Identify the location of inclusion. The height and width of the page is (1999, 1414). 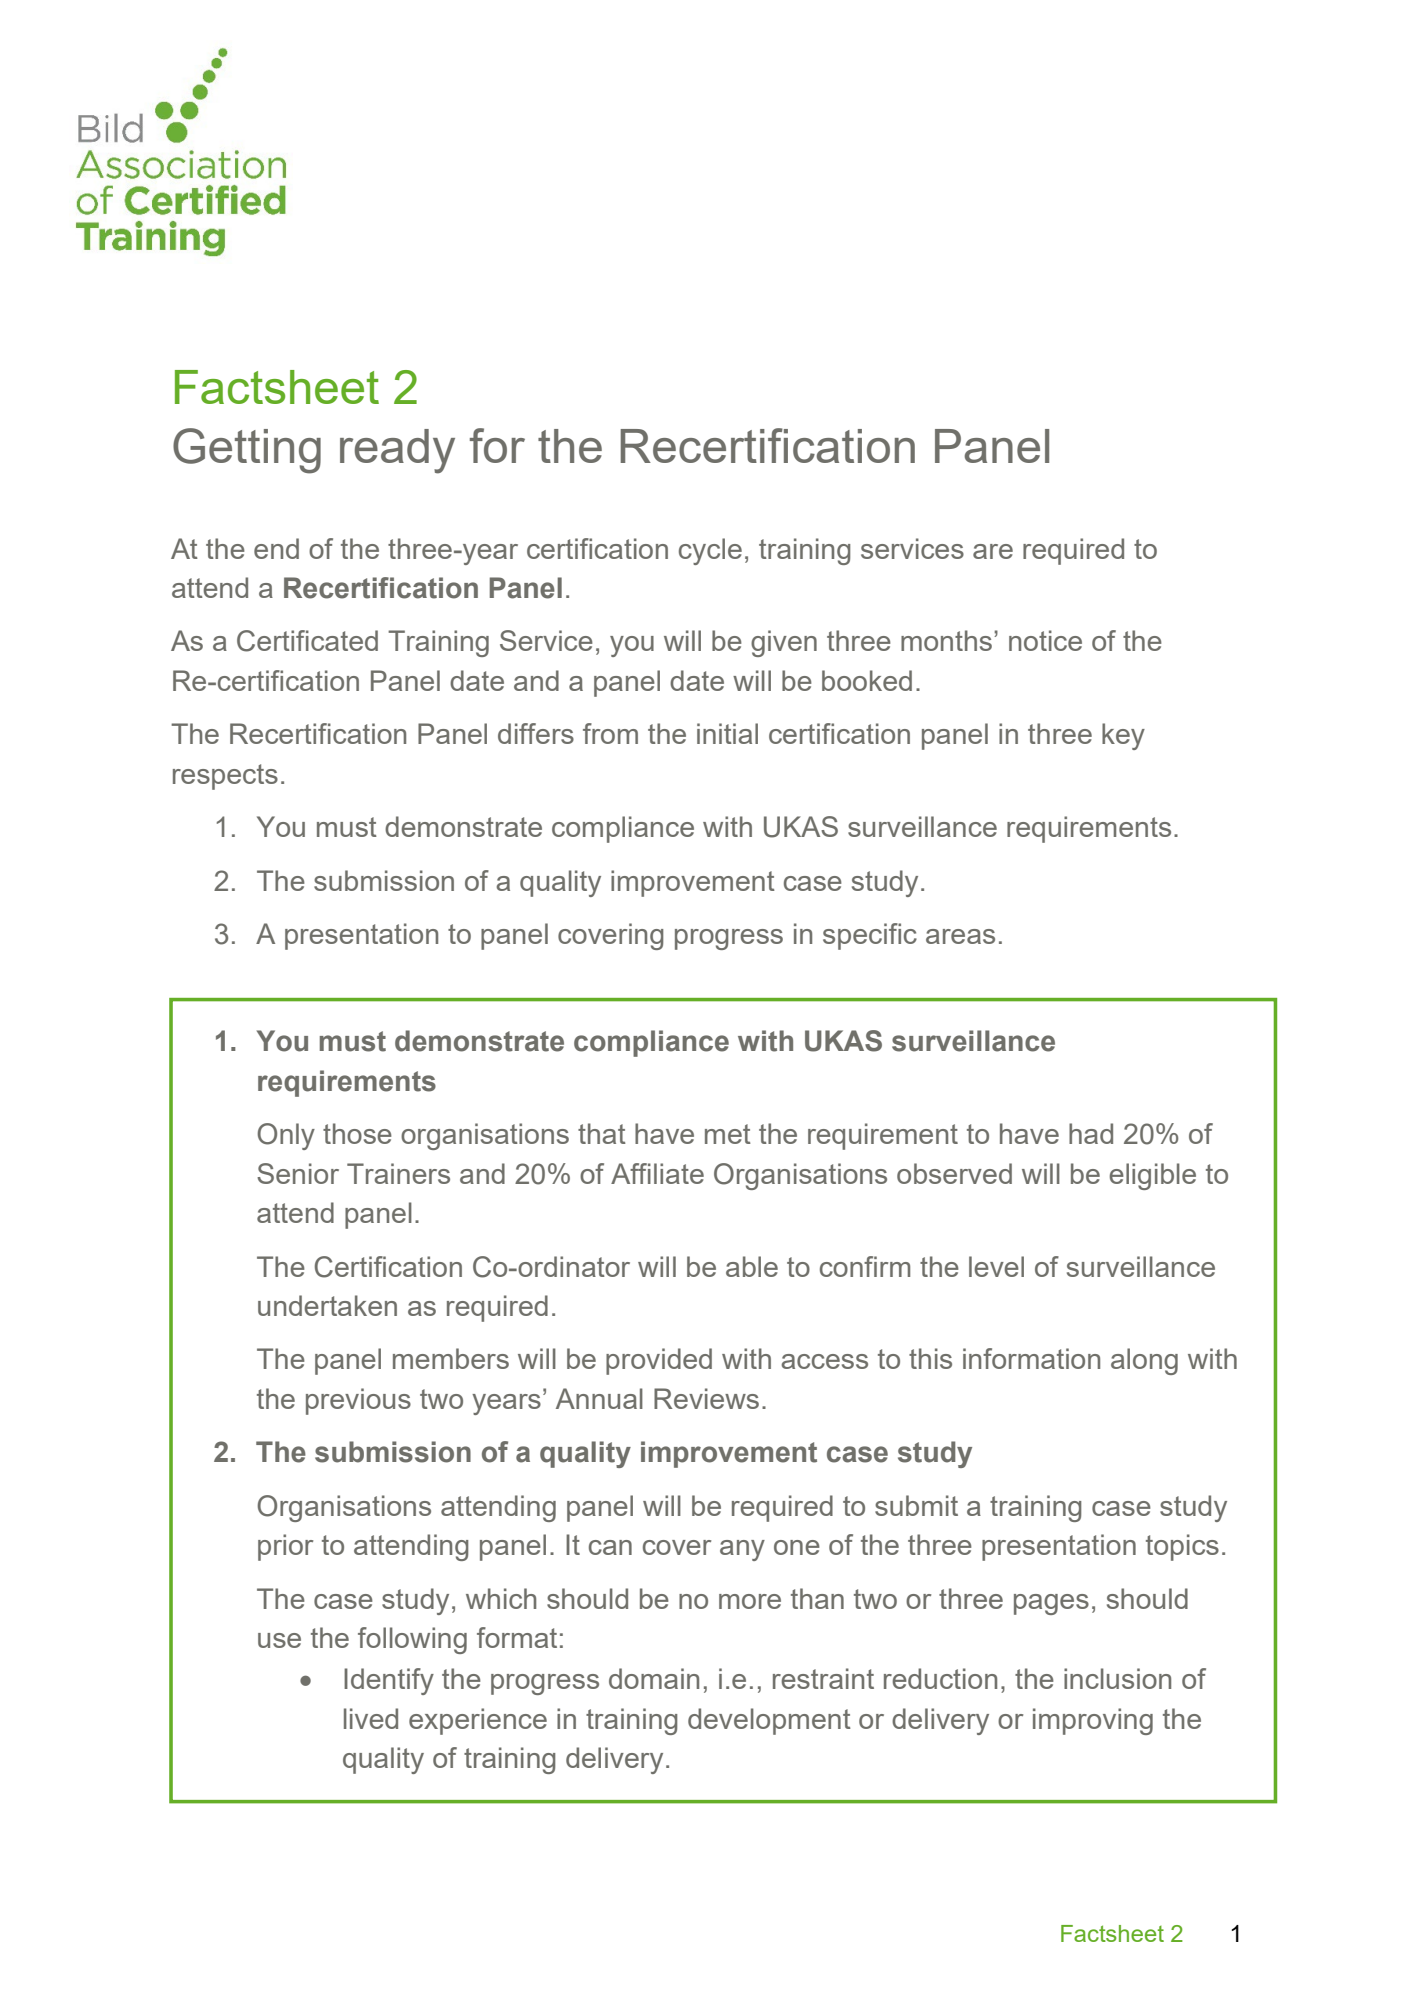
(1117, 1678).
